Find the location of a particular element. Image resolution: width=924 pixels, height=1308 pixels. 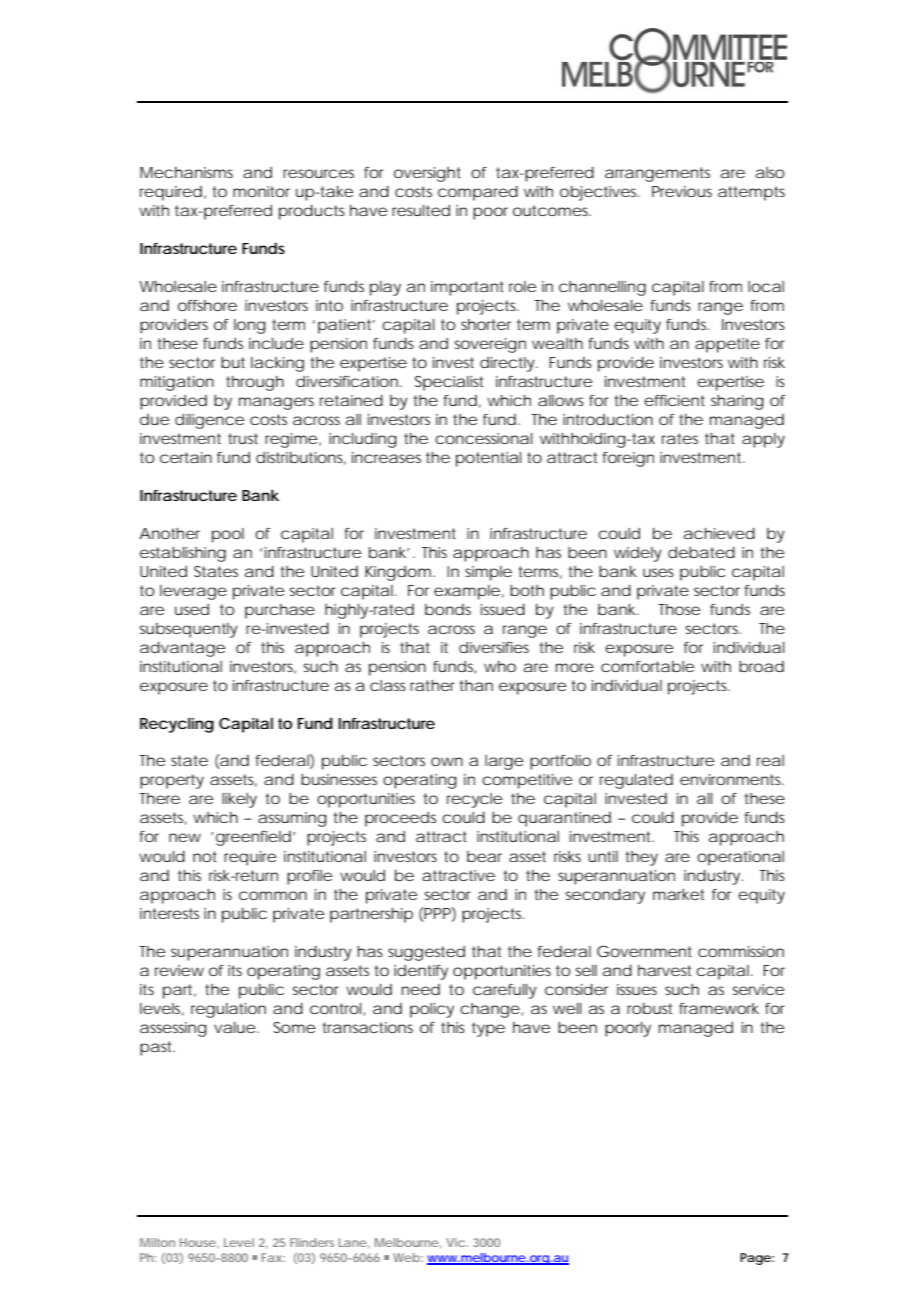

regulation is located at coordinates (228, 1010).
